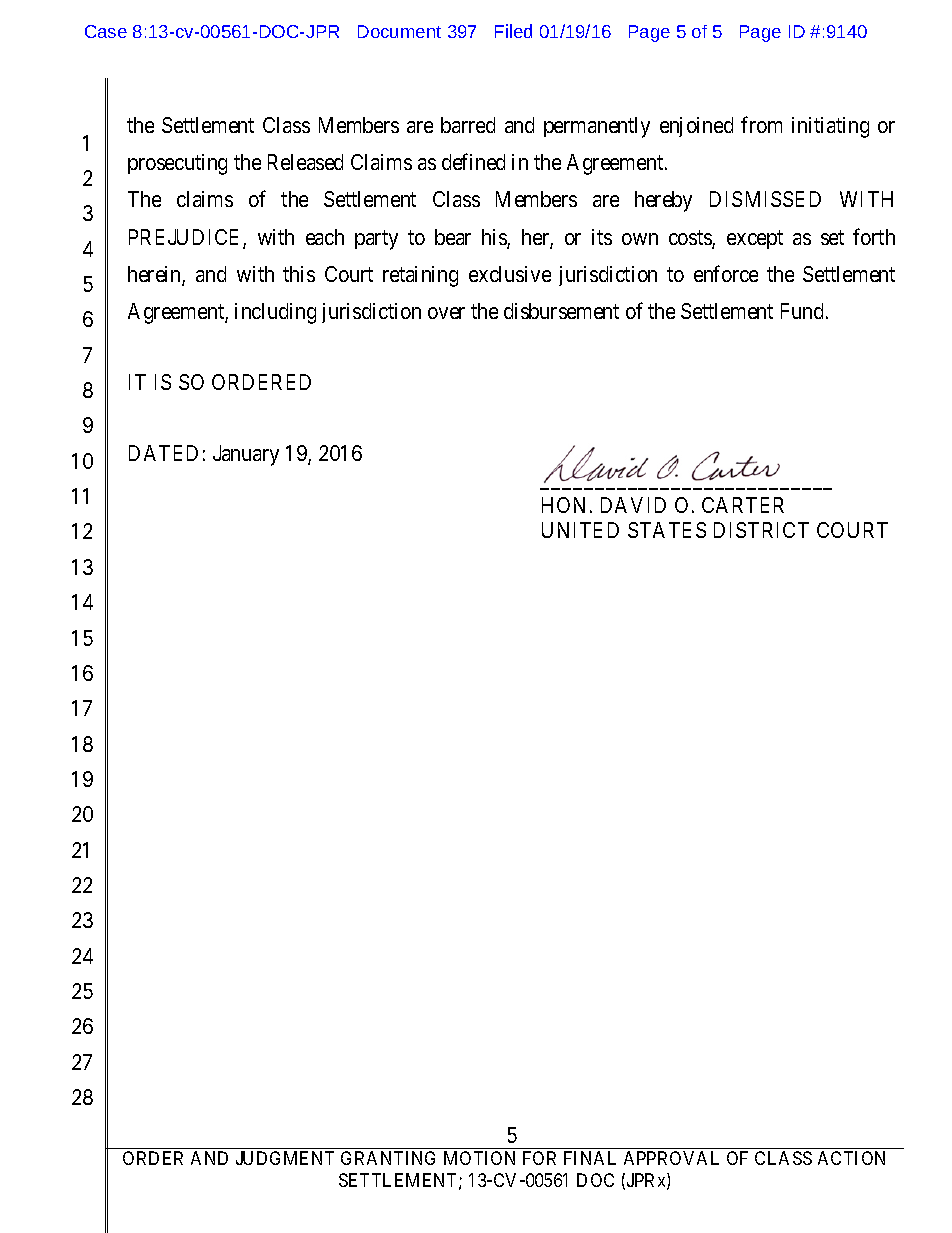  What do you see at coordinates (761, 530) in the screenshot?
I see `DISTRICT` at bounding box center [761, 530].
